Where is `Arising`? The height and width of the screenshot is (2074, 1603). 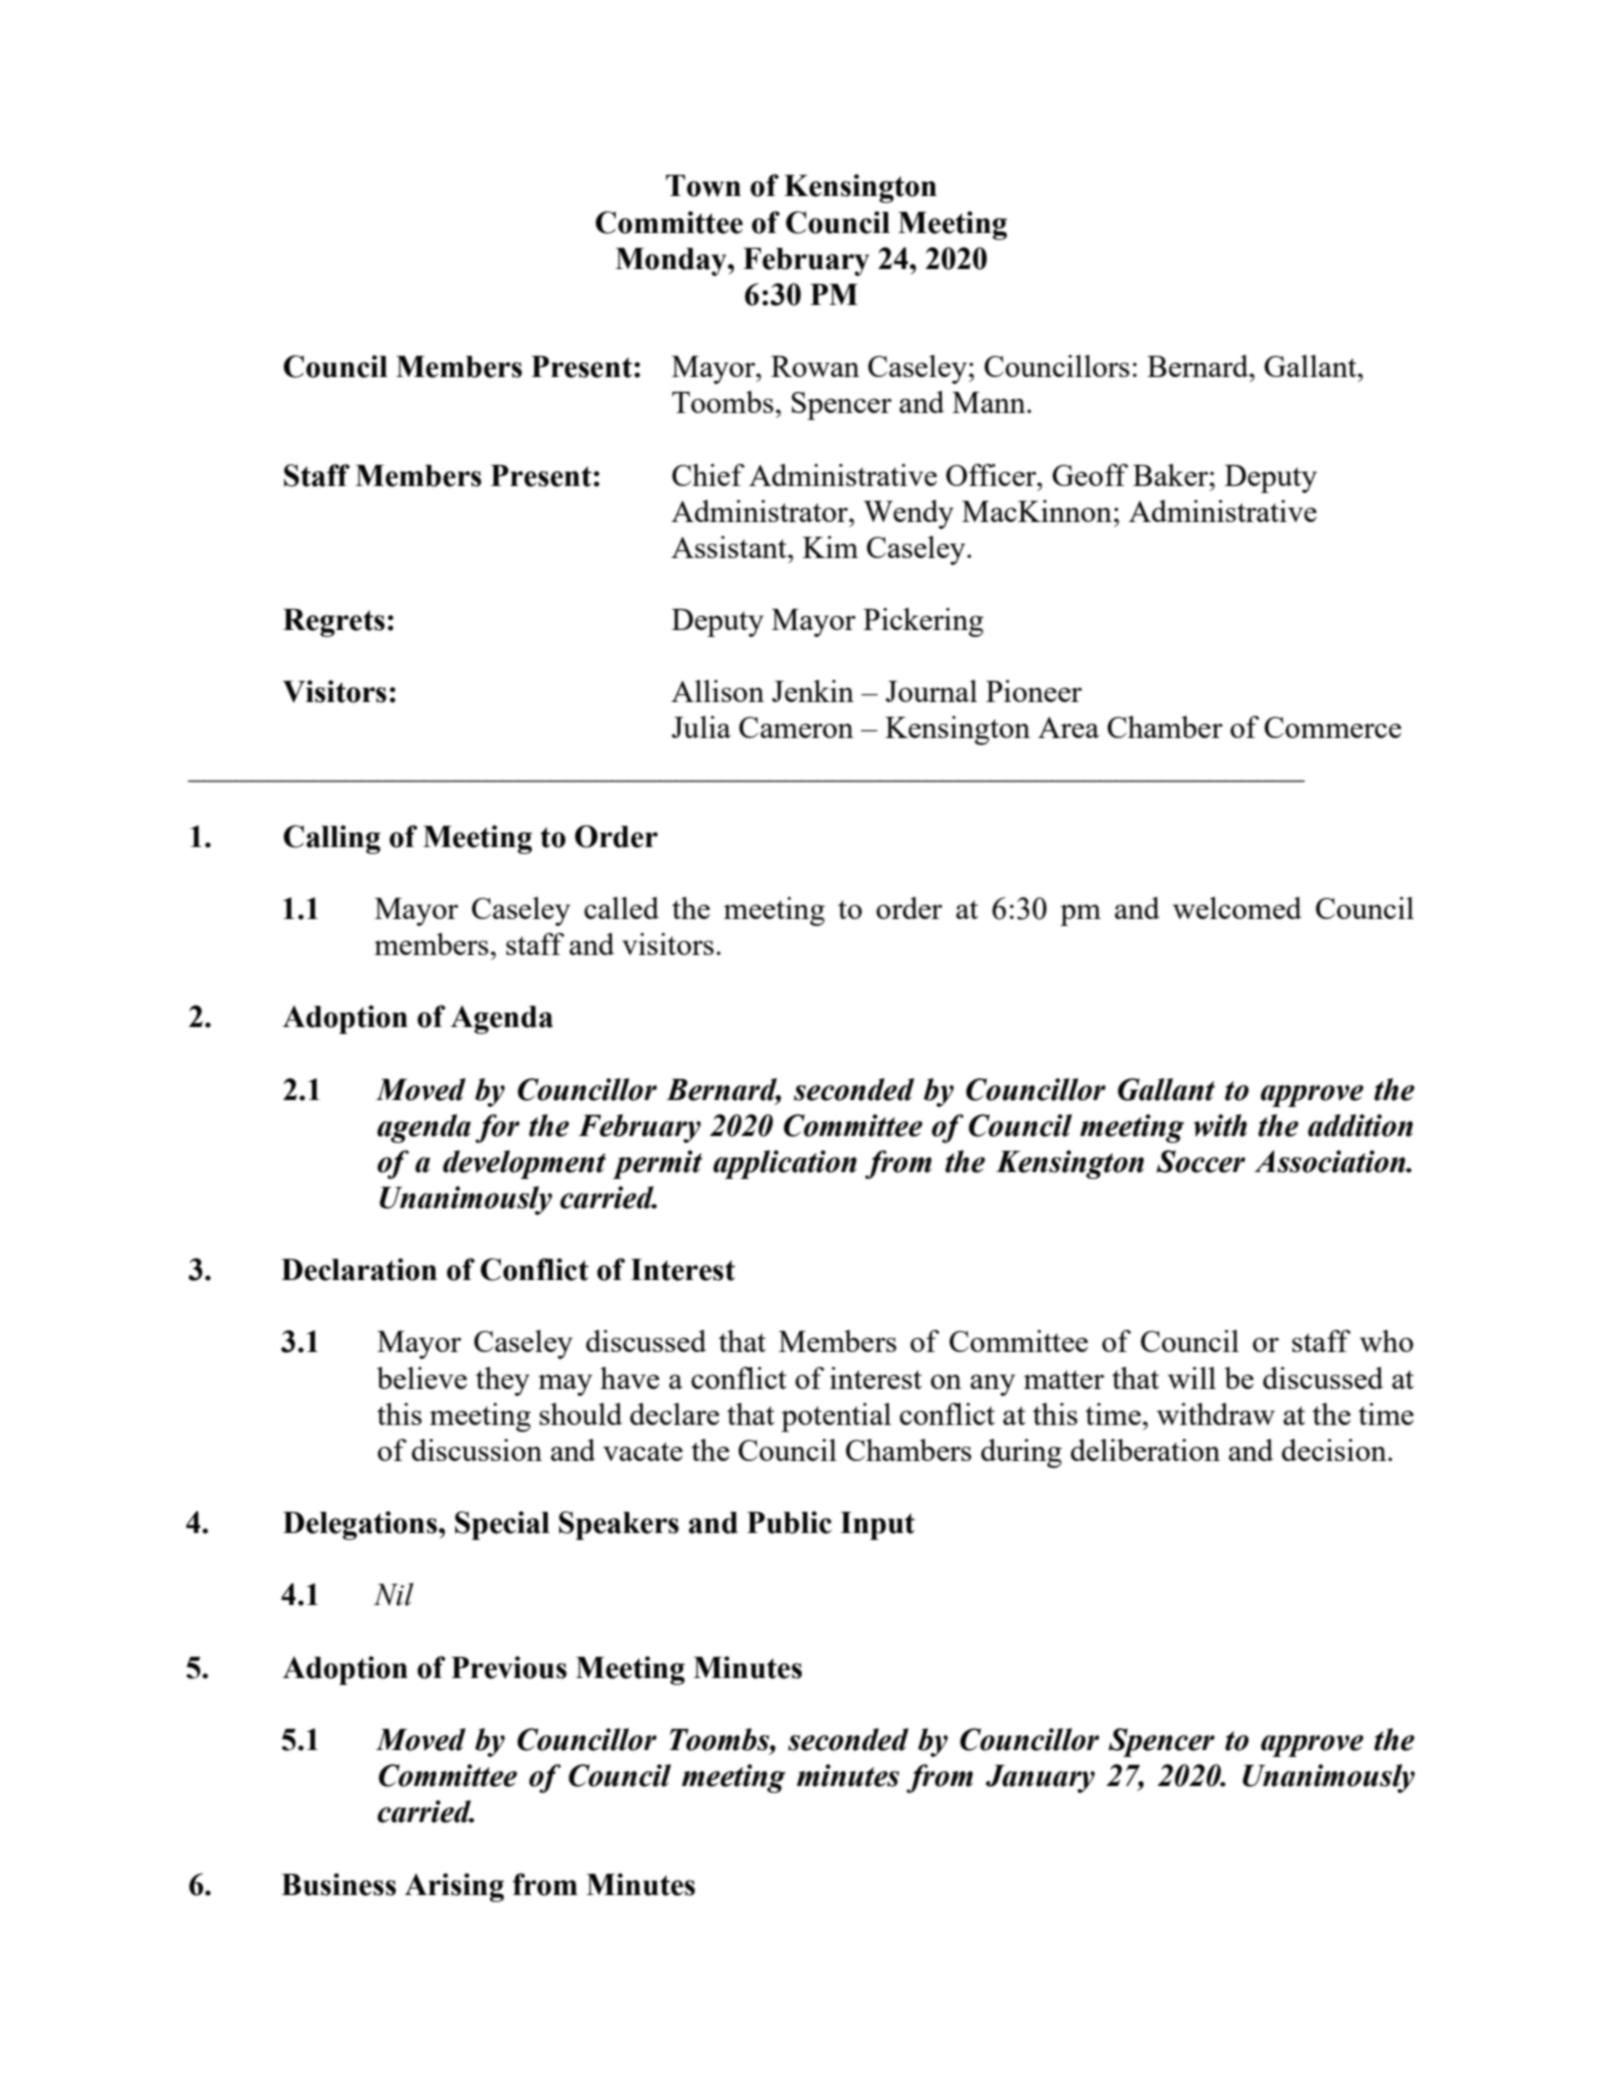
Arising is located at coordinates (454, 1887).
